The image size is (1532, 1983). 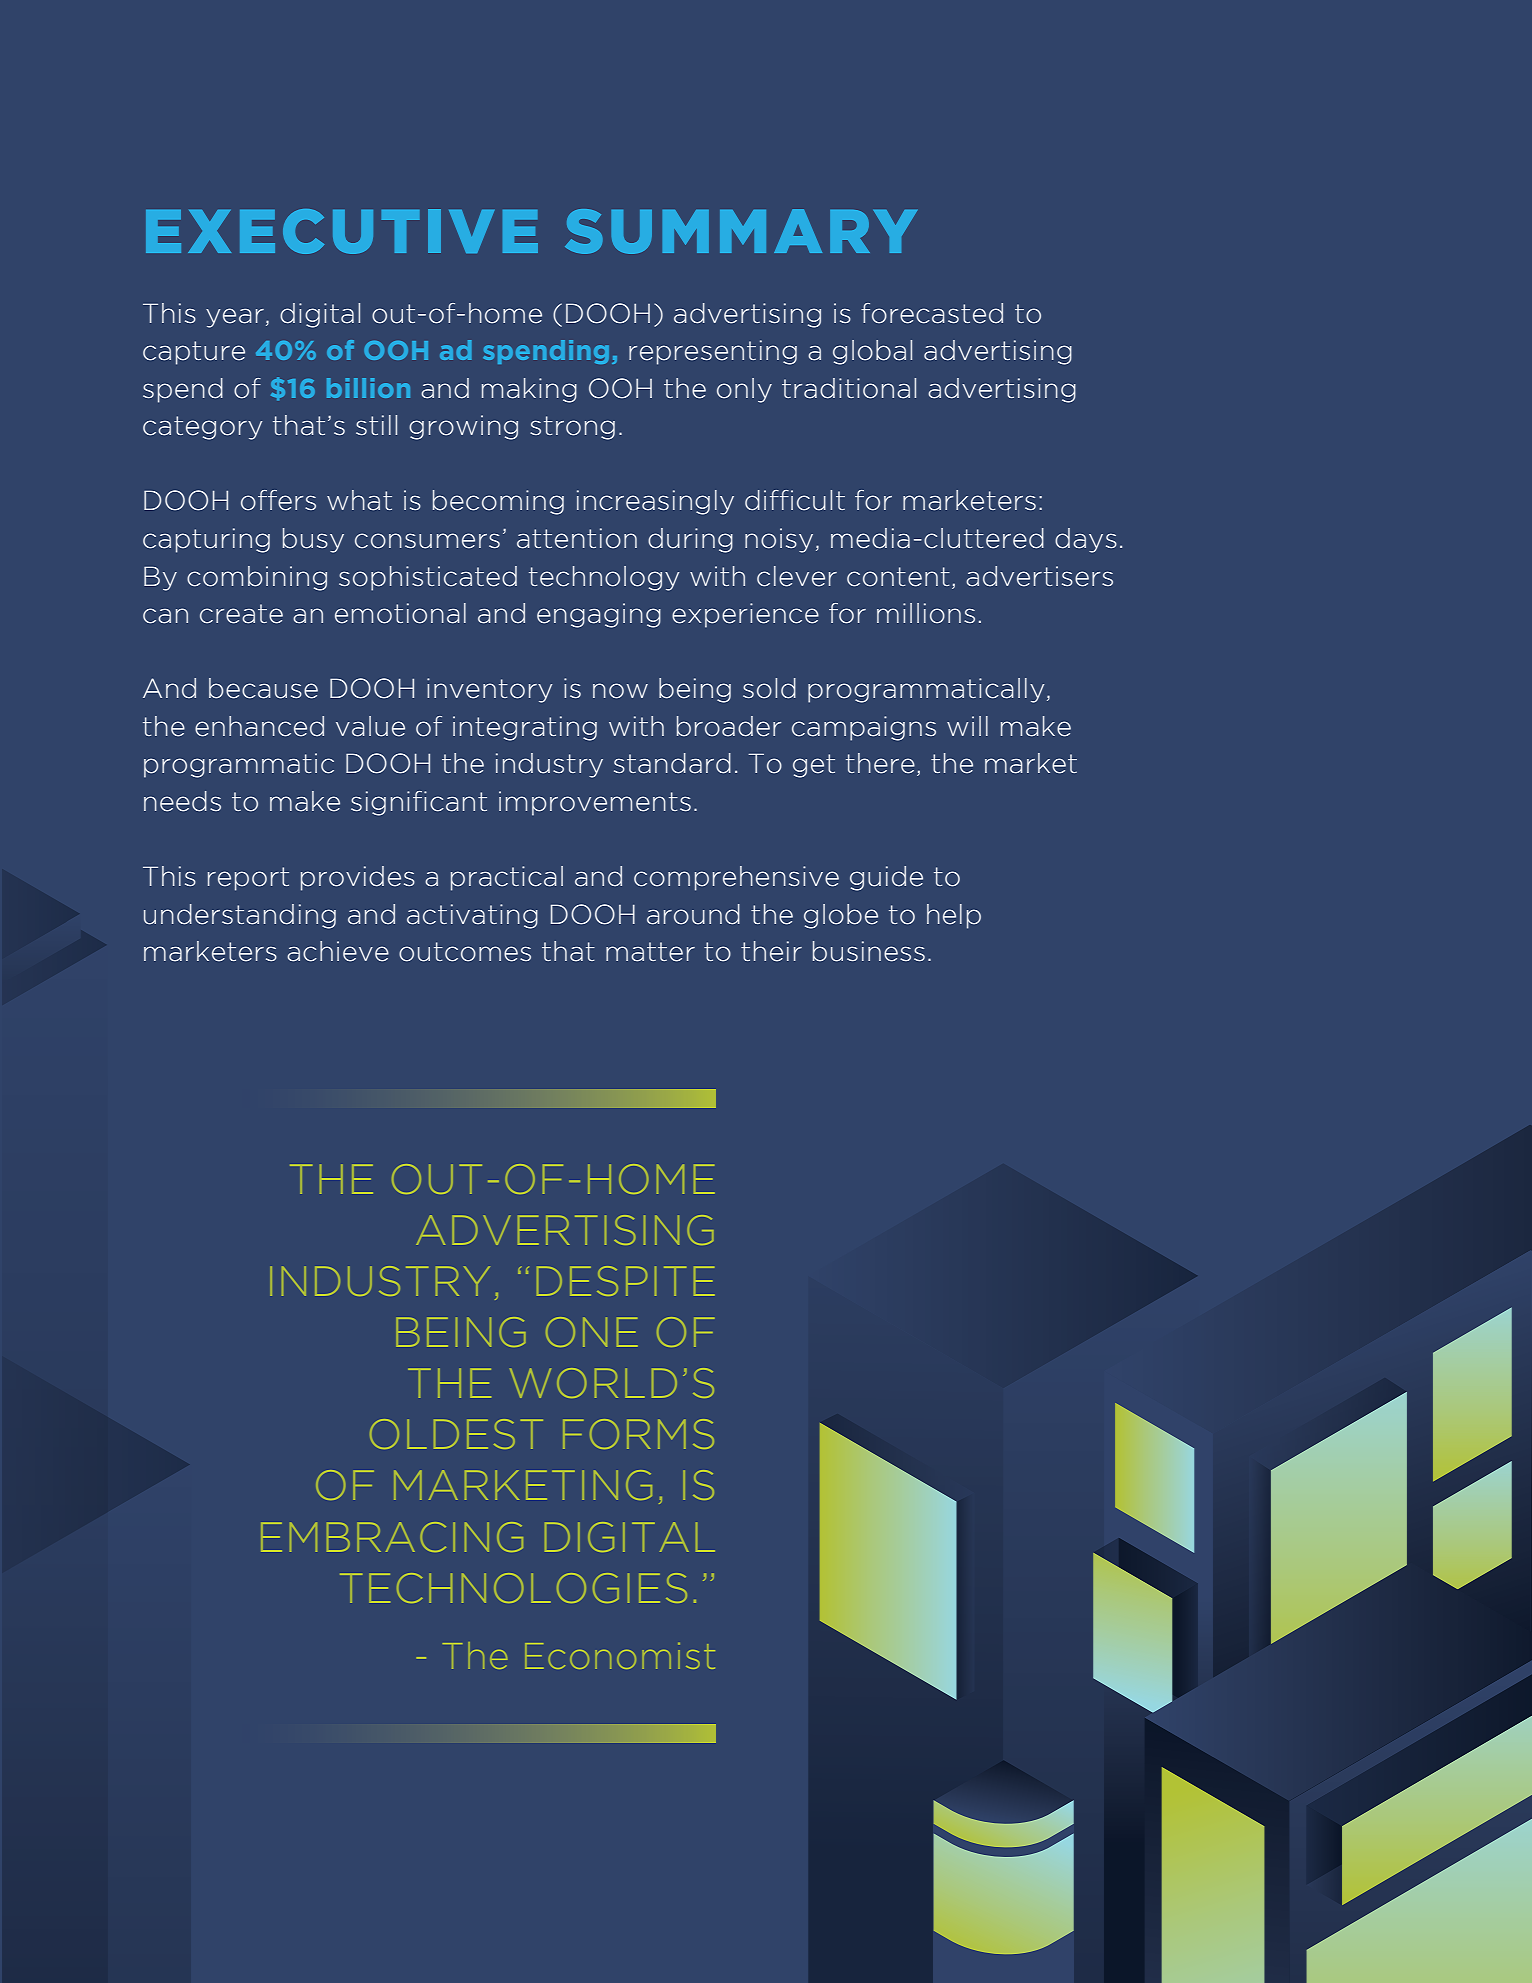 What do you see at coordinates (954, 916) in the screenshot?
I see `help` at bounding box center [954, 916].
